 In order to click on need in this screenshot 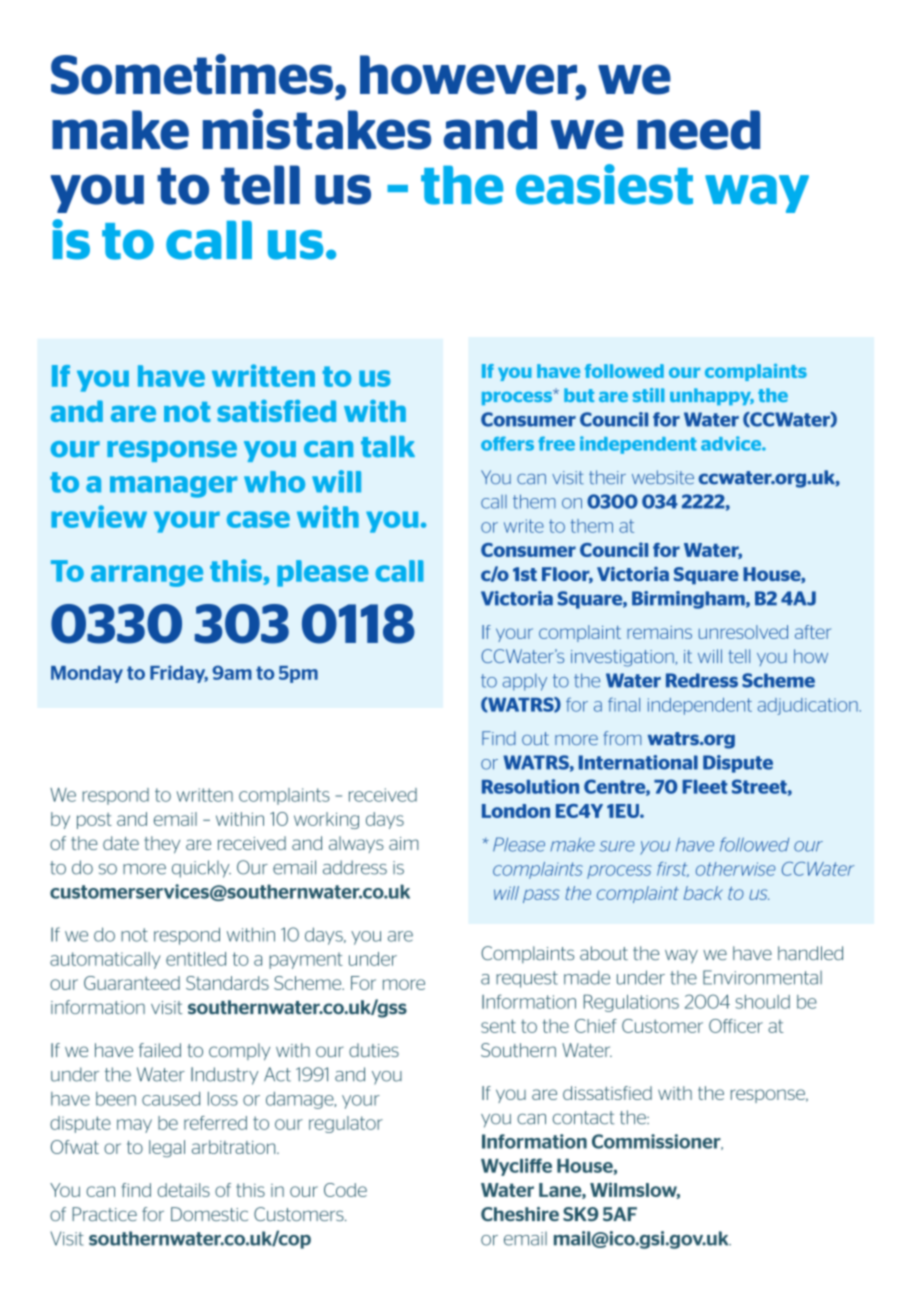, I will do `click(698, 130)`.
